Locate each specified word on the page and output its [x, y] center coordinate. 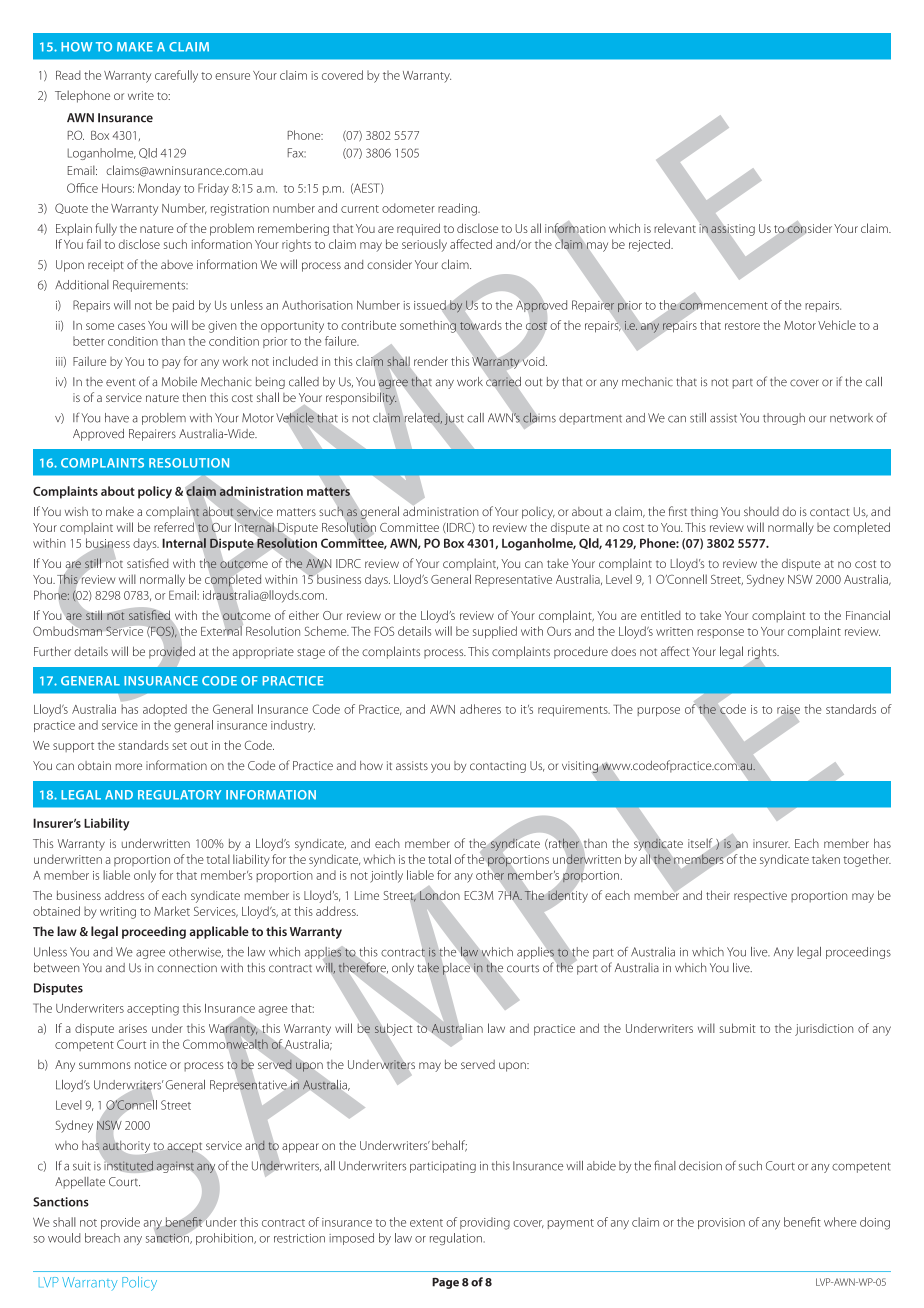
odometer [408, 208]
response [720, 633]
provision [721, 1223]
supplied [495, 632]
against [175, 1167]
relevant [675, 228]
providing [485, 1223]
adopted [165, 710]
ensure [232, 76]
